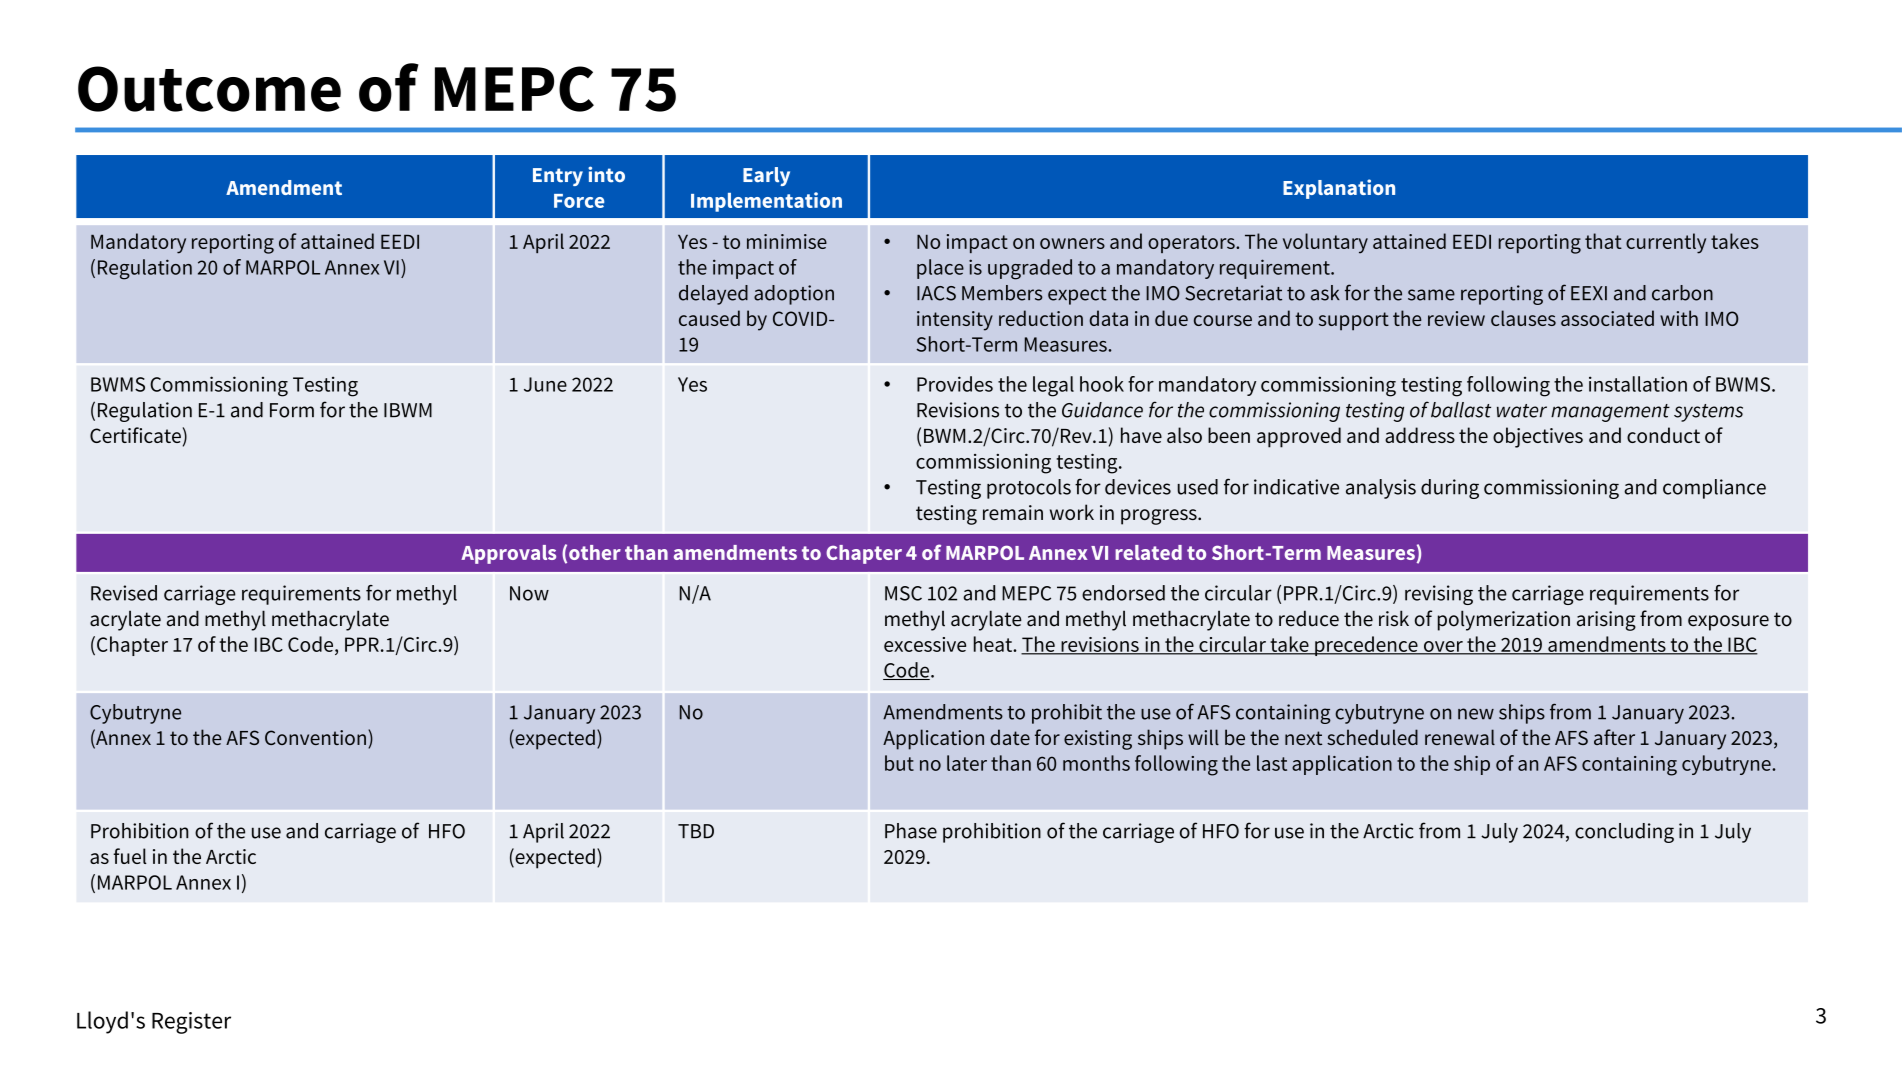 Image resolution: width=1902 pixels, height=1070 pixels. What do you see at coordinates (911, 831) in the page?
I see `Phase` at bounding box center [911, 831].
